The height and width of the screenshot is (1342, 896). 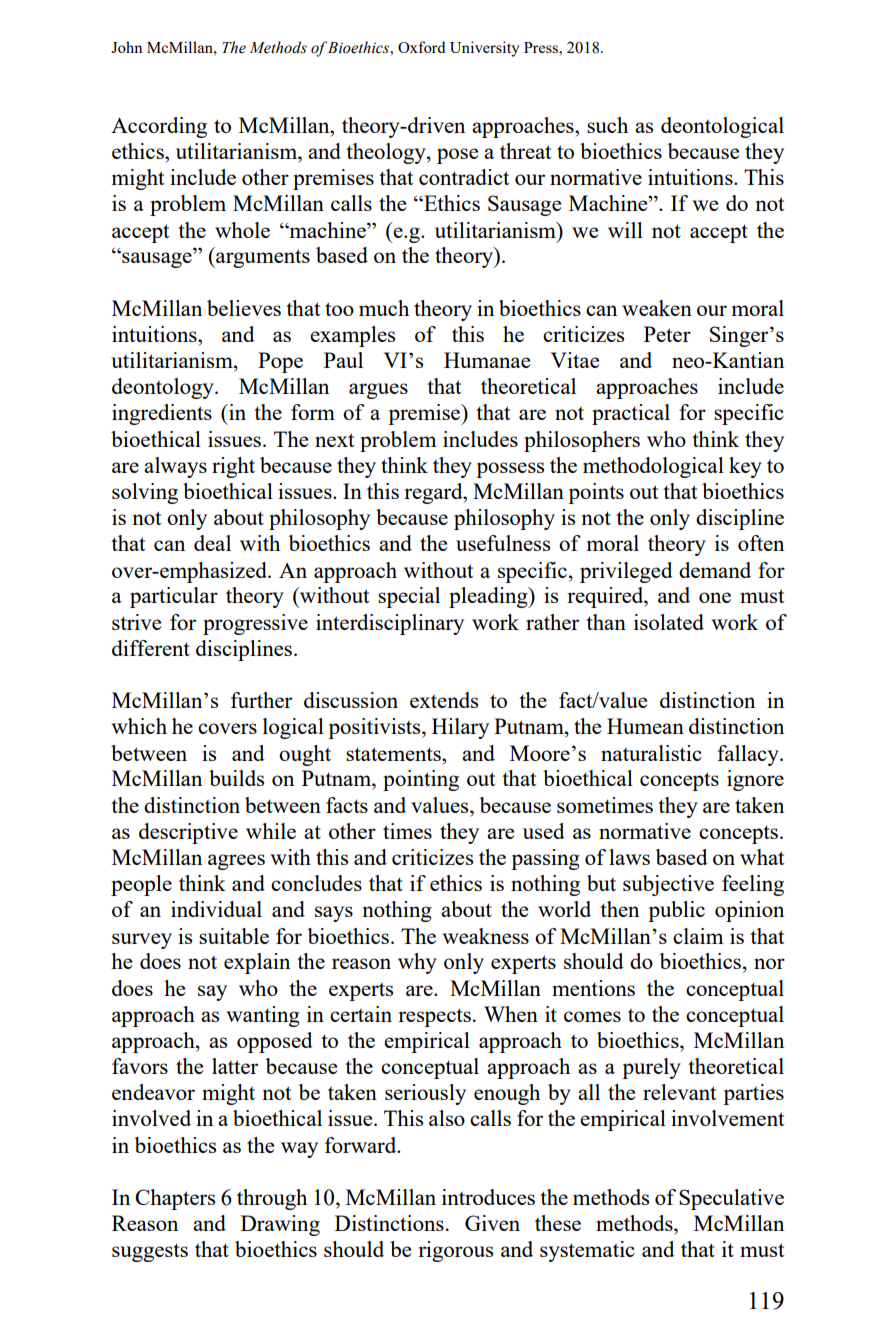 I want to click on extends, so click(x=444, y=700).
